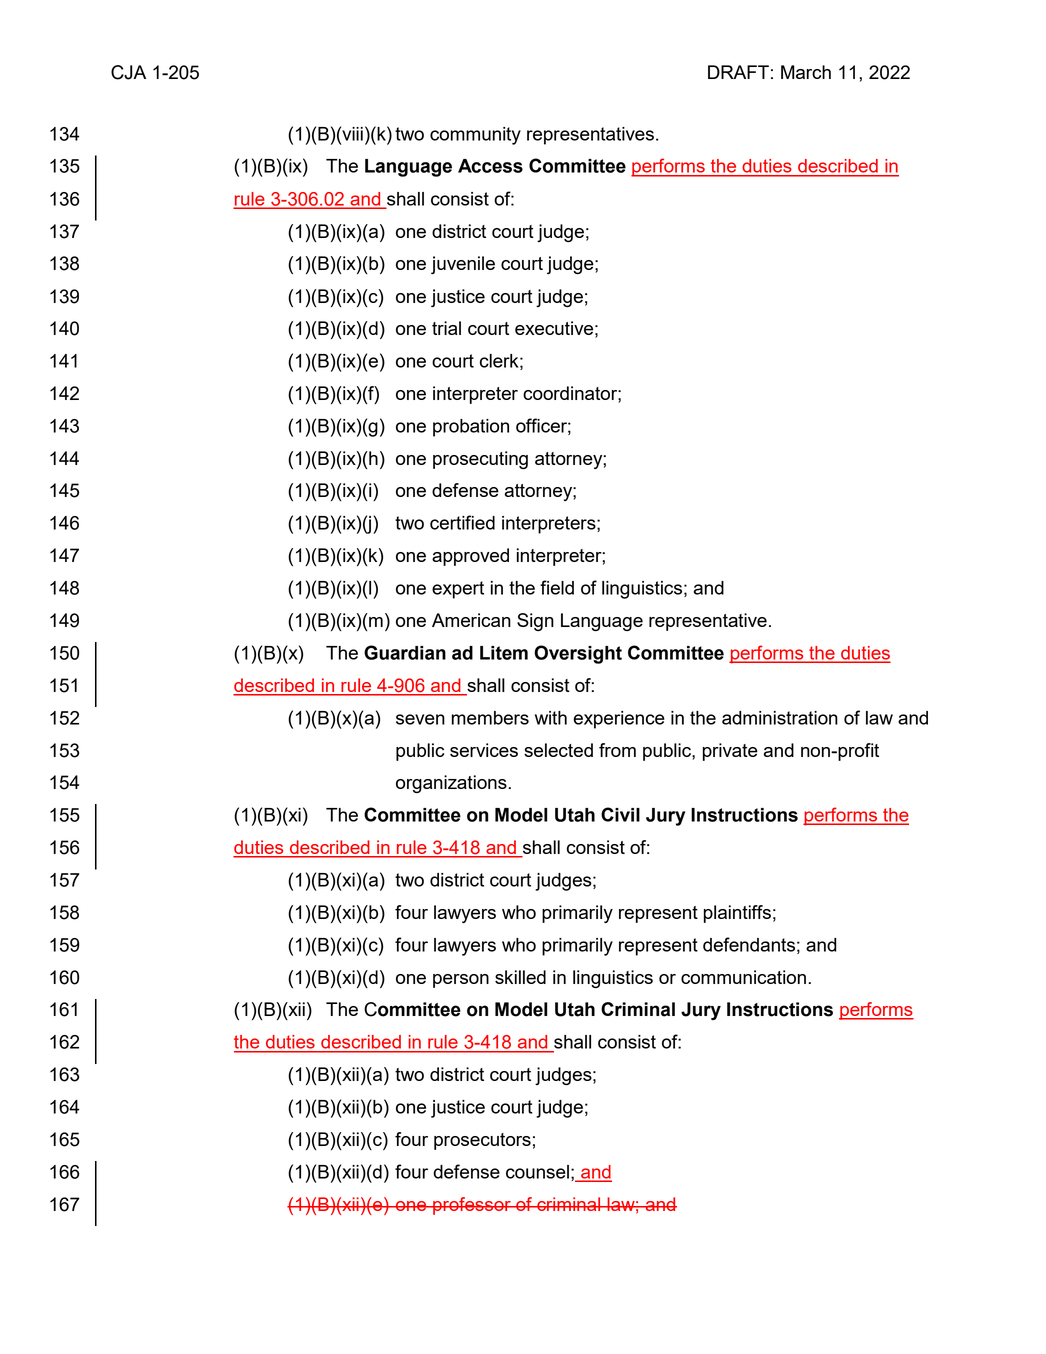 The width and height of the screenshot is (1046, 1354). Describe the element at coordinates (472, 1206) in the screenshot. I see `professor` at that location.
